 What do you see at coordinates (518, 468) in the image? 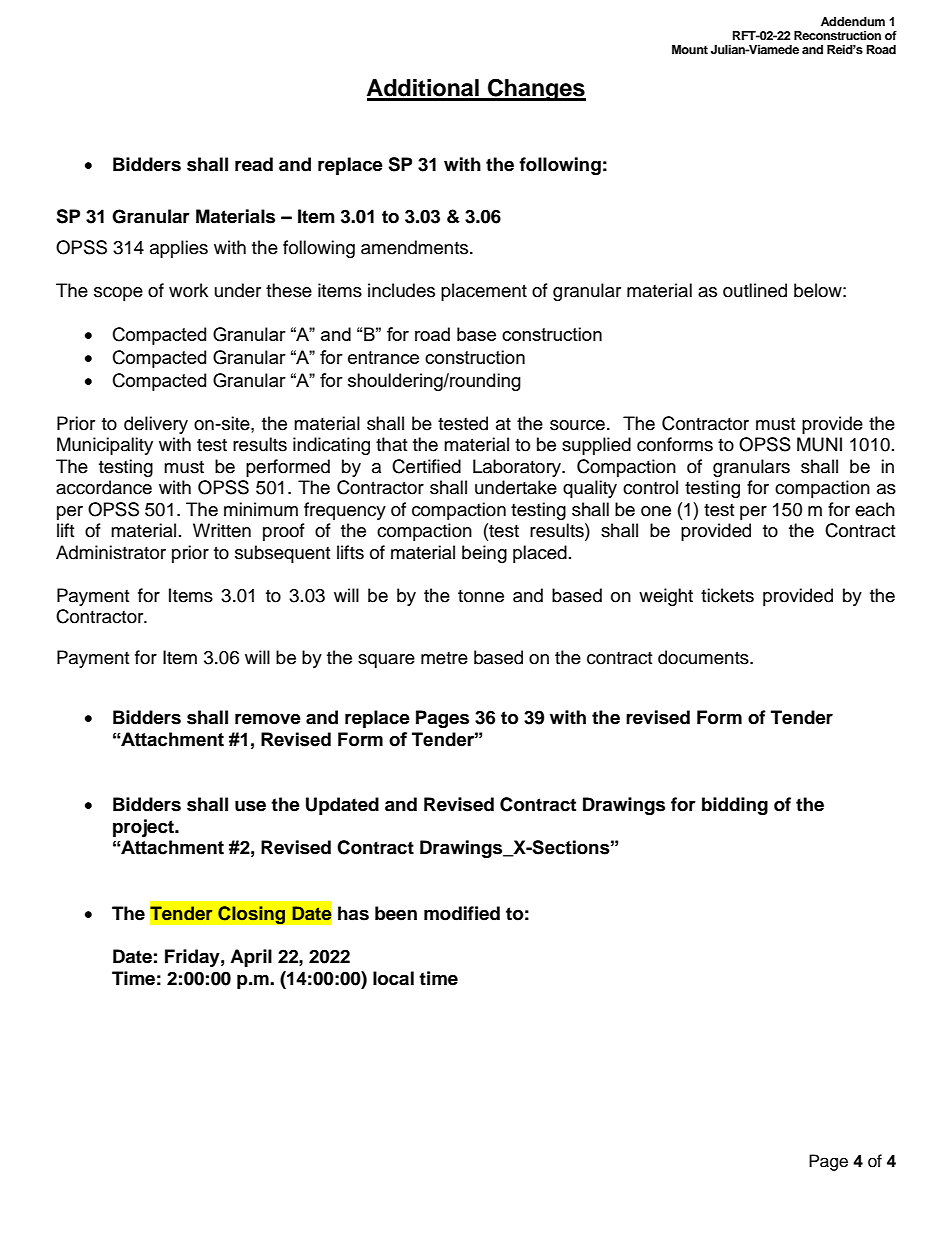
I see `Laboratory` at bounding box center [518, 468].
